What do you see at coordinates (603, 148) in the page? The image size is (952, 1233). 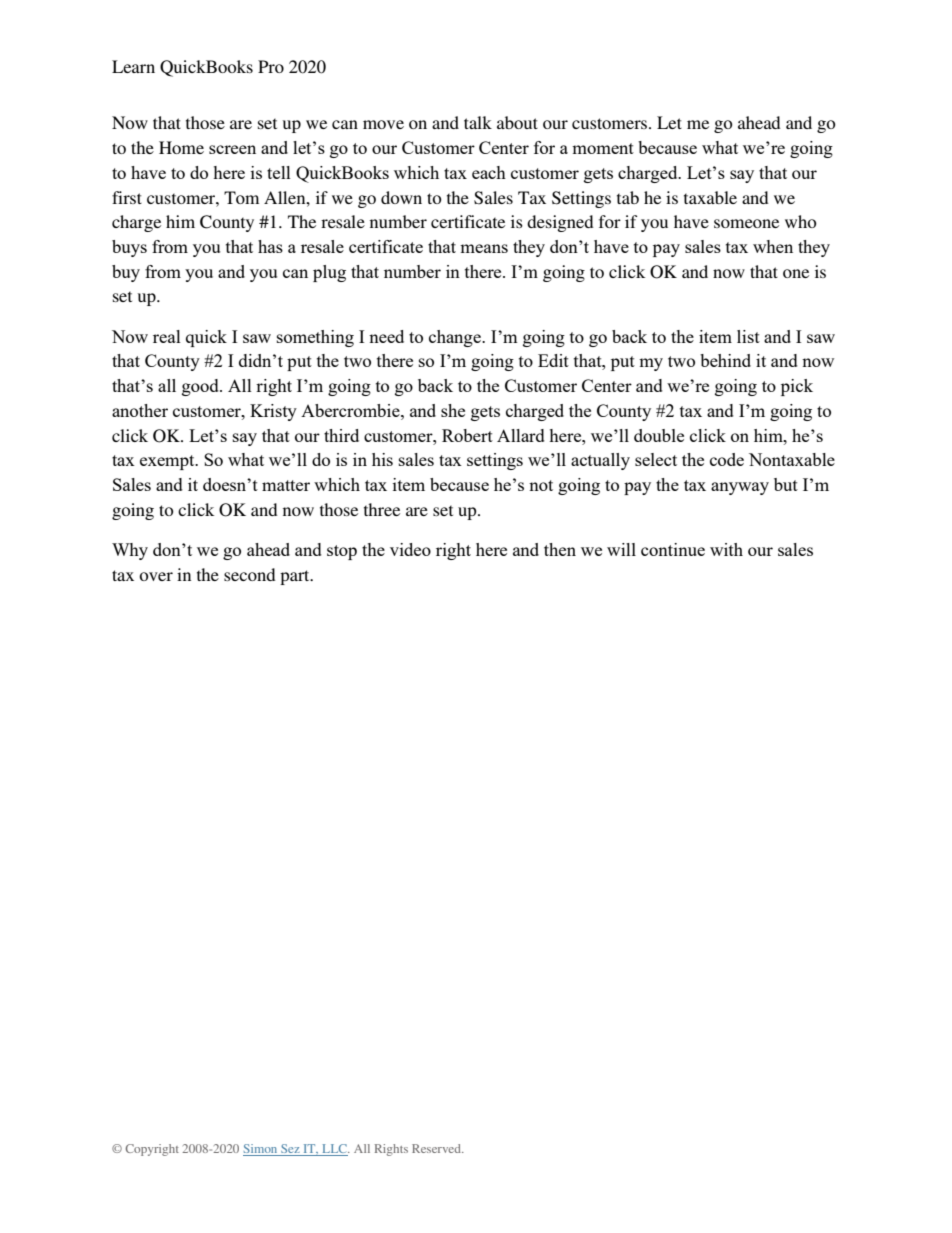 I see `moment` at bounding box center [603, 148].
